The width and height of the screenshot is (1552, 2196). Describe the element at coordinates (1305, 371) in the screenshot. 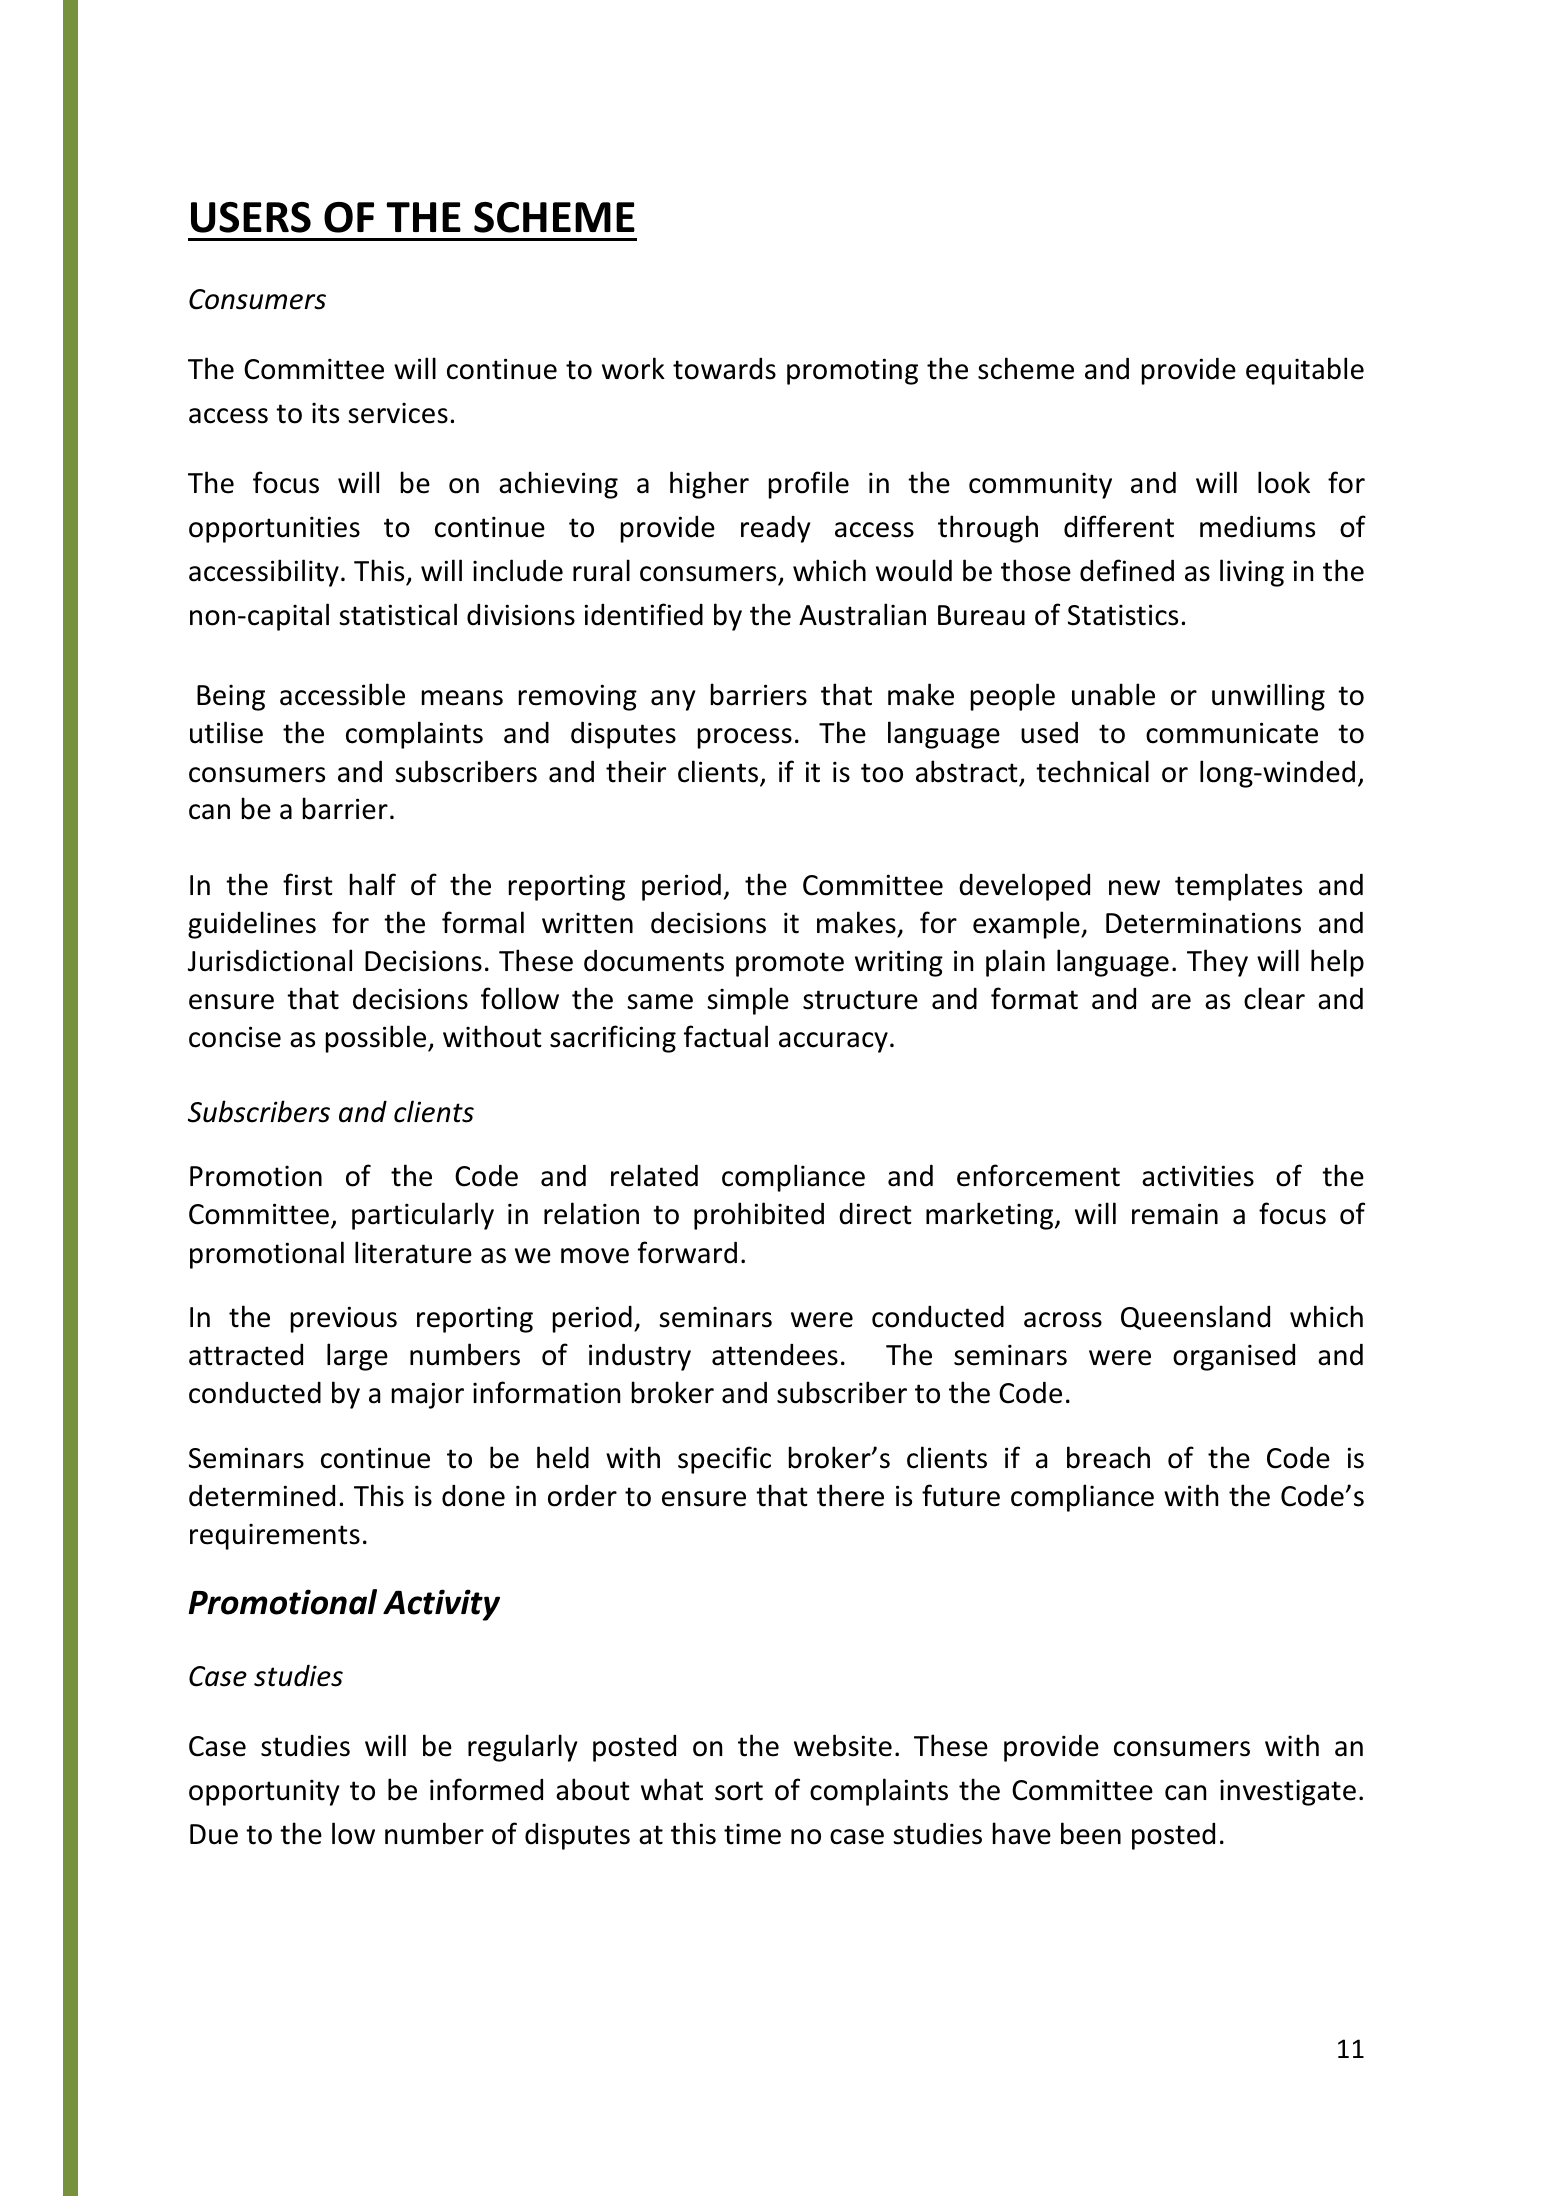

I see `equitable` at that location.
